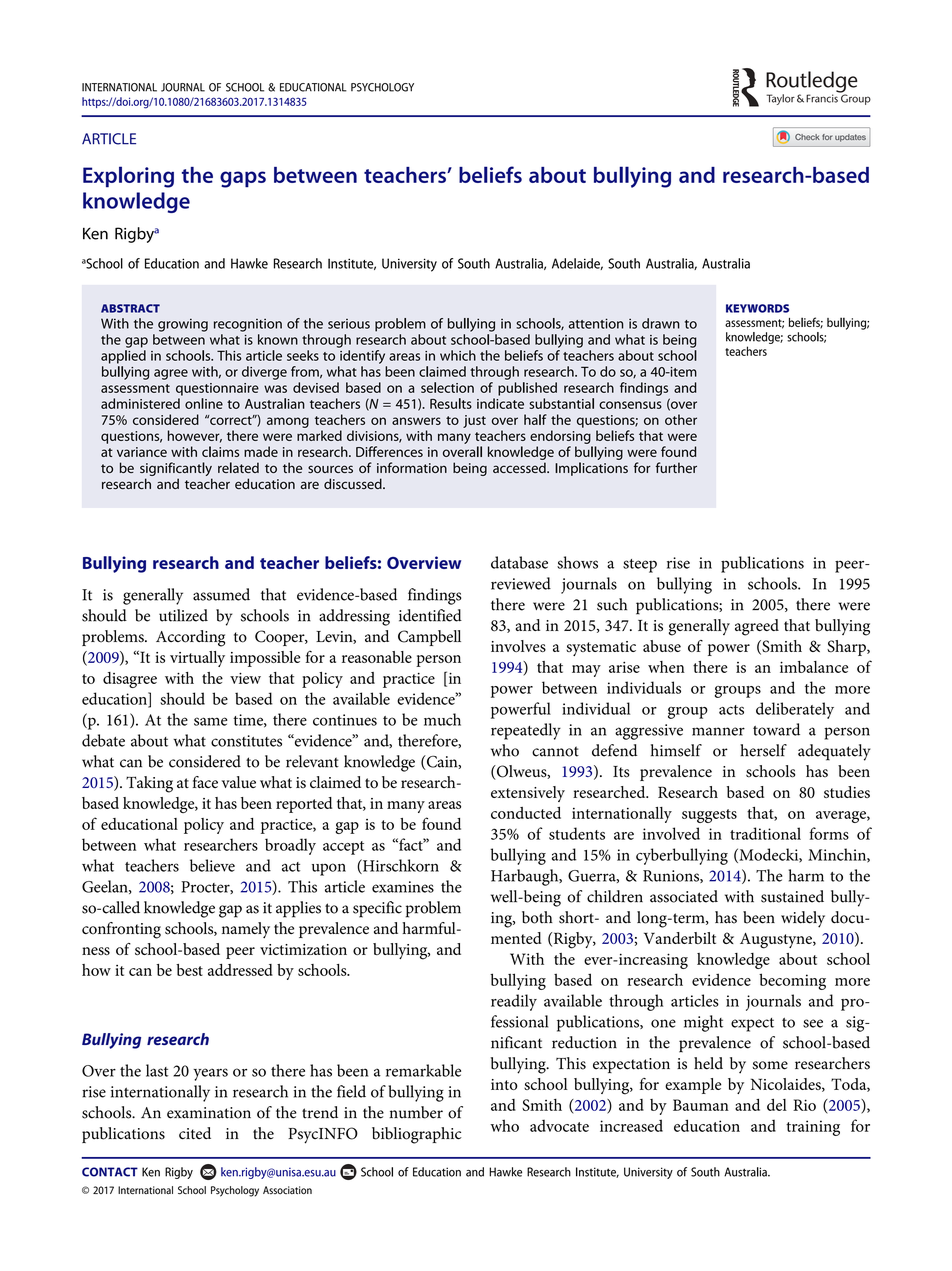  What do you see at coordinates (442, 719) in the screenshot?
I see `much` at bounding box center [442, 719].
